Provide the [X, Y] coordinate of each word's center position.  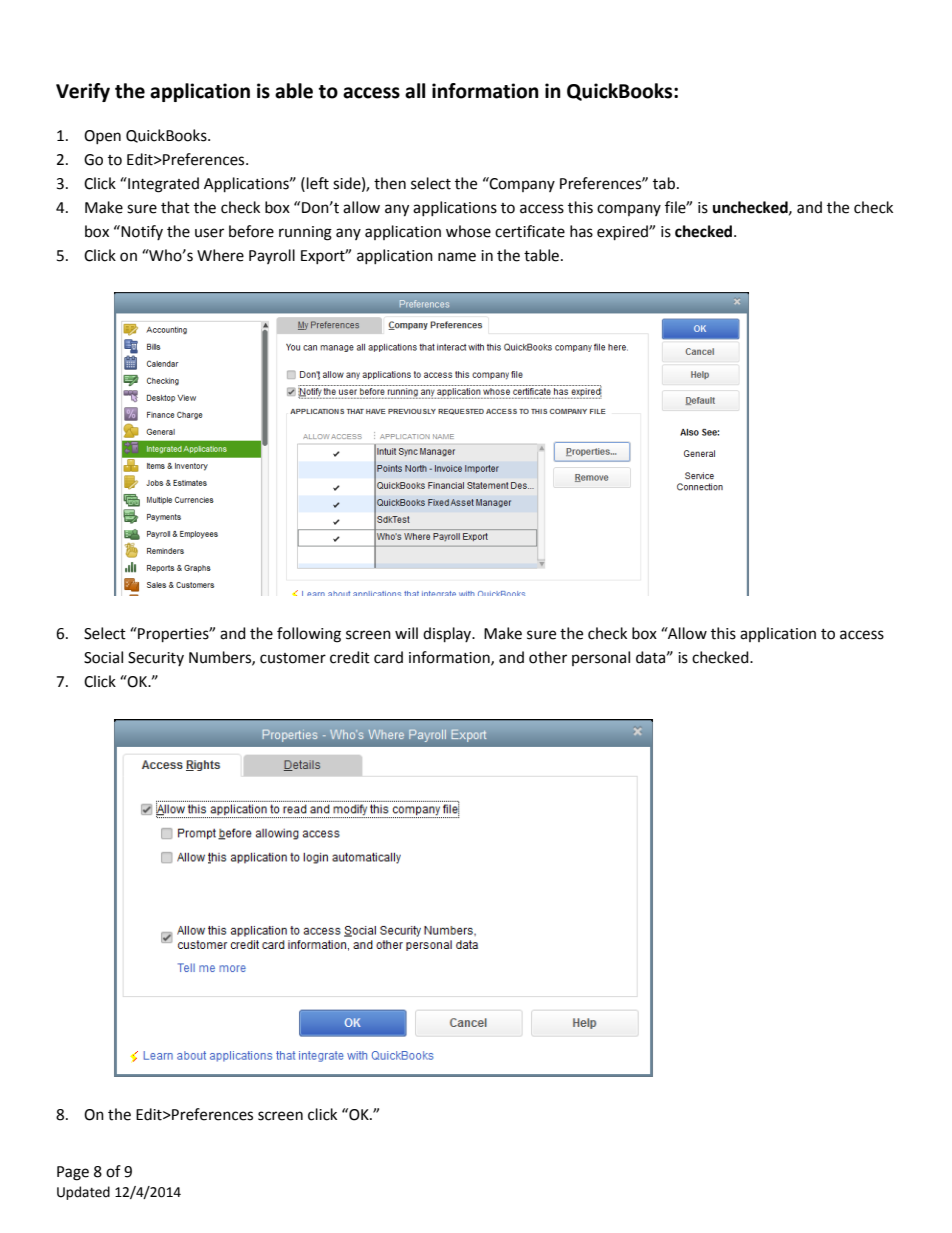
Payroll [272, 256]
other [548, 657]
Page [73, 1173]
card [388, 657]
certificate [530, 231]
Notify [142, 232]
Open [102, 137]
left [318, 183]
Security [156, 659]
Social [103, 657]
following [309, 635]
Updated [83, 1193]
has [581, 231]
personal [601, 658]
